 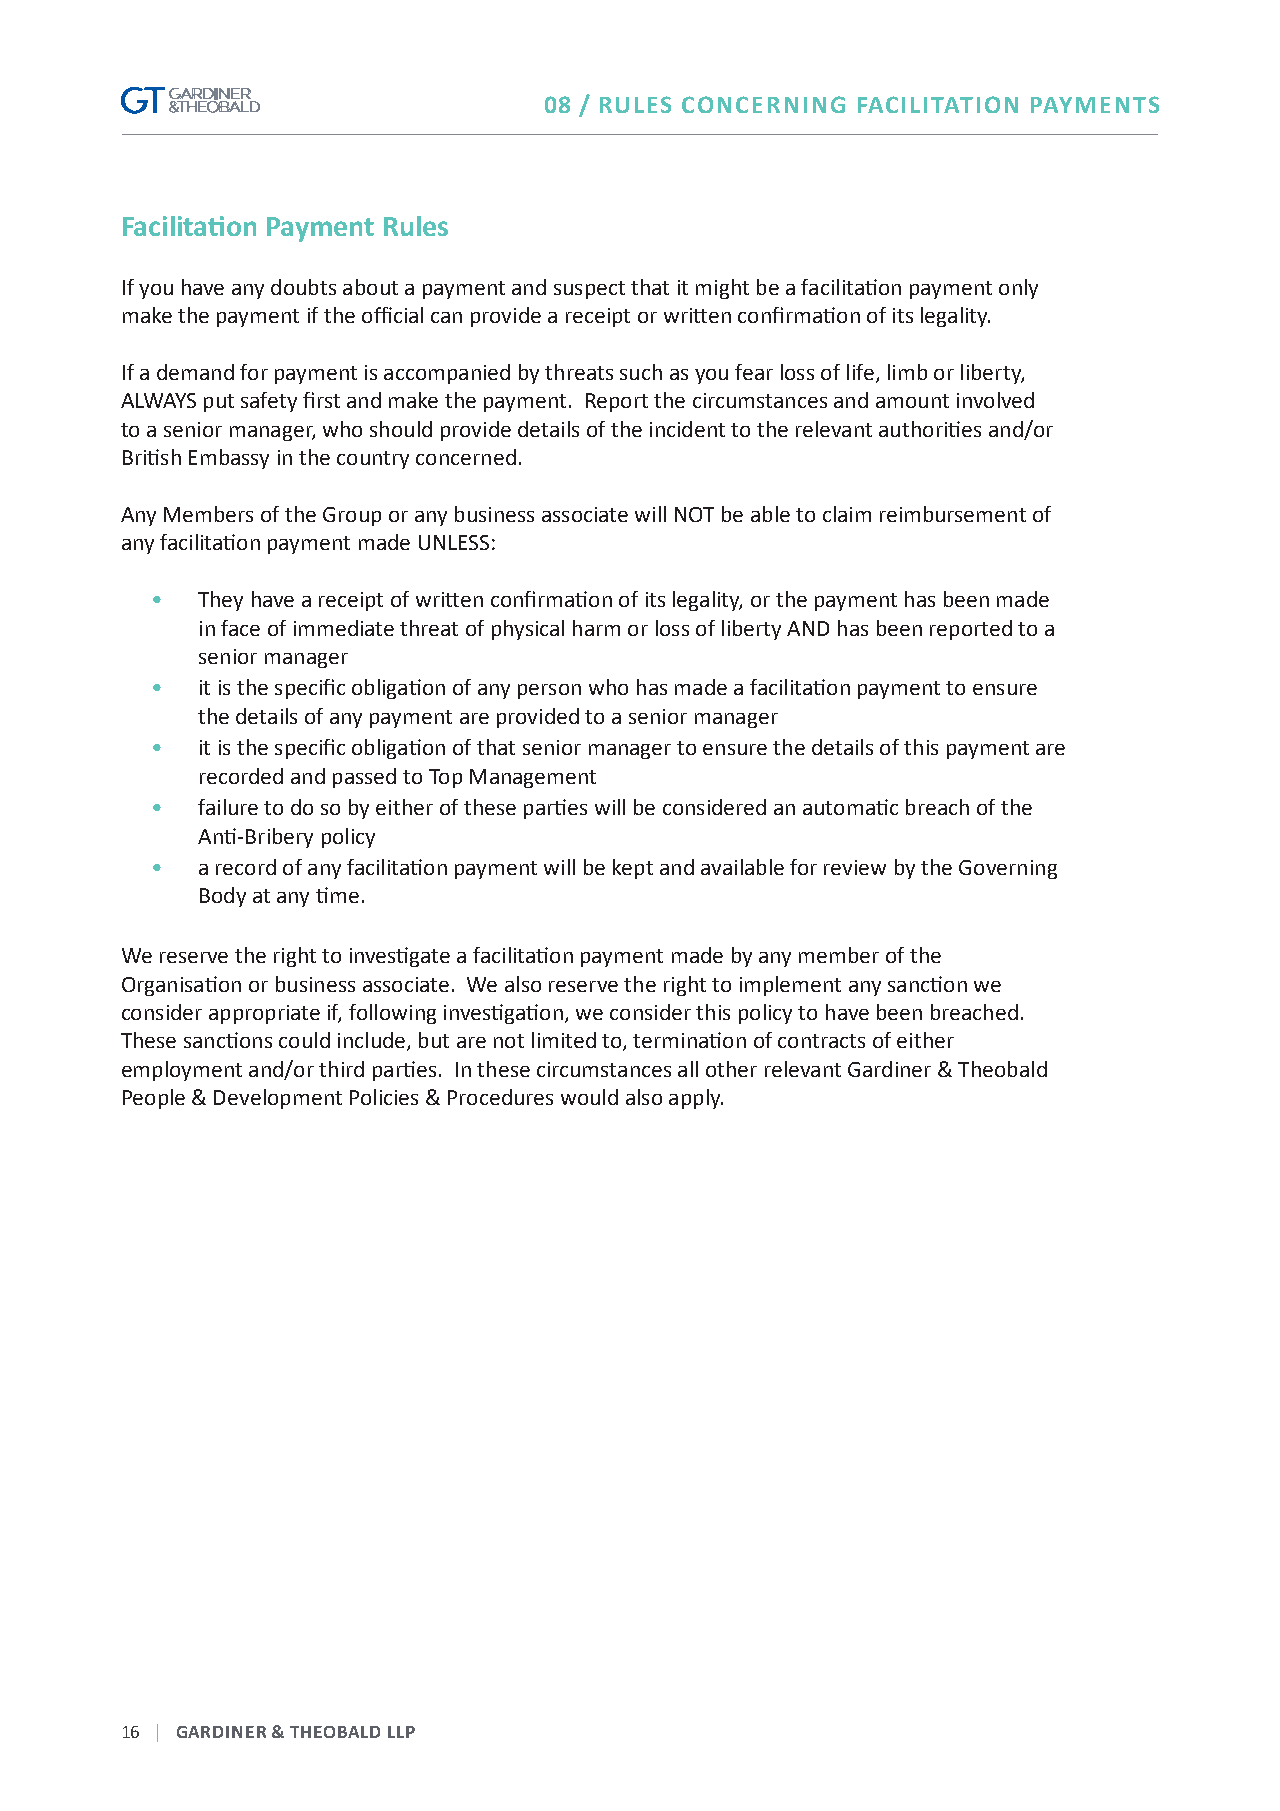 What do you see at coordinates (696, 1099) in the page?
I see `apply` at bounding box center [696, 1099].
